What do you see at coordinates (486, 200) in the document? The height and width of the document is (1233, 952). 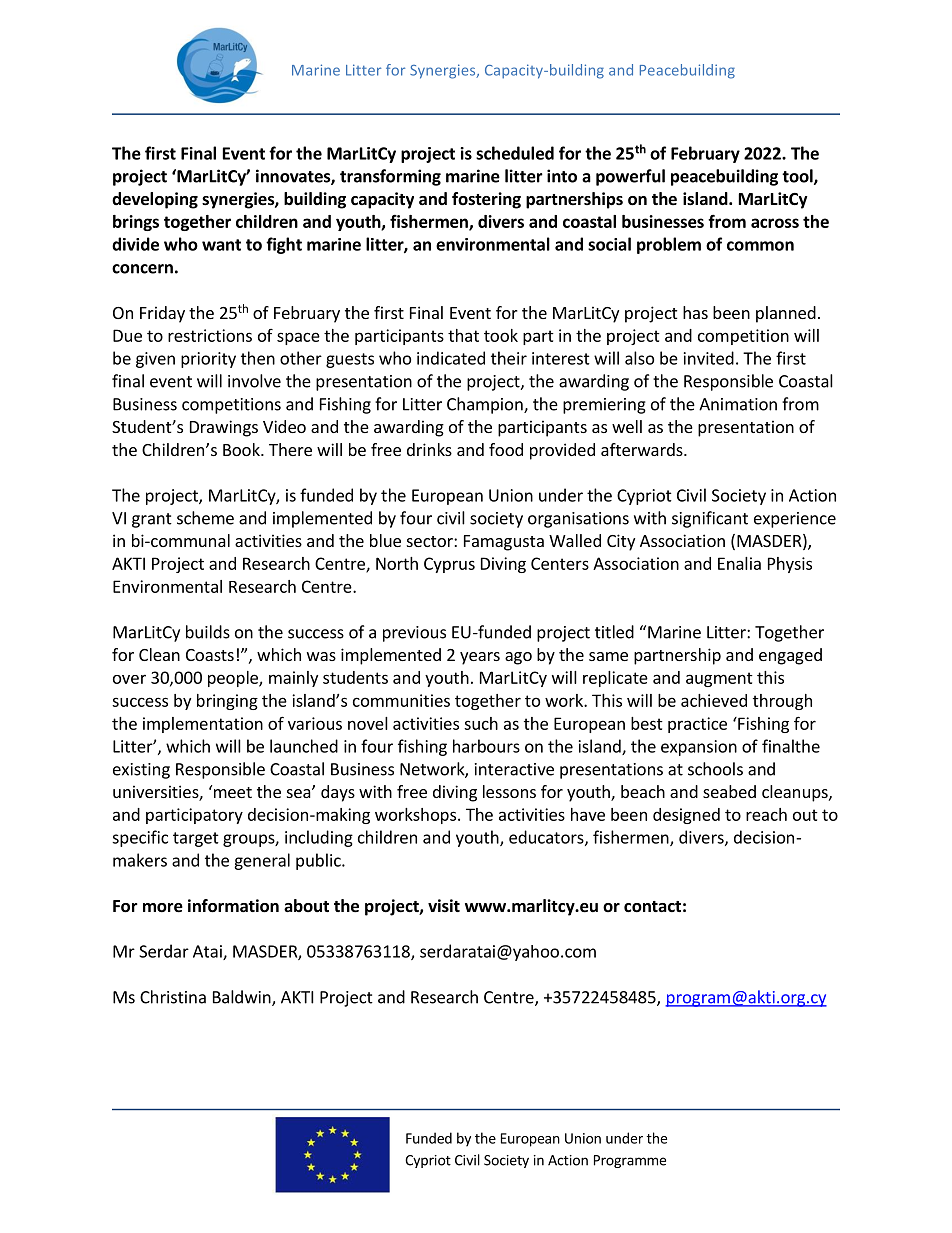 I see `fostering` at bounding box center [486, 200].
